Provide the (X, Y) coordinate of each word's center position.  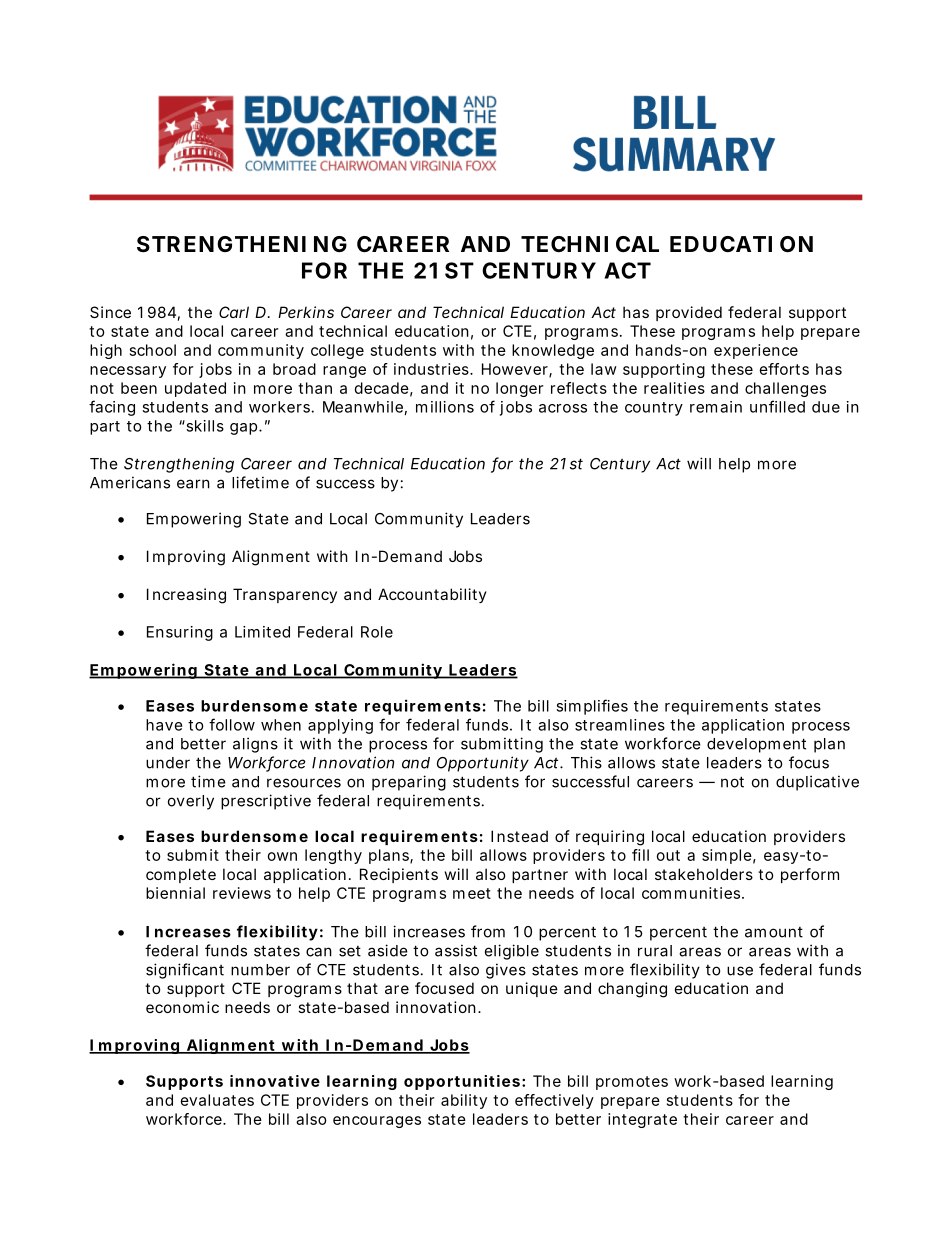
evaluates (217, 1100)
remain (716, 407)
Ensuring (180, 633)
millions (445, 407)
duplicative (817, 783)
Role (377, 632)
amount (774, 932)
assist (456, 950)
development (756, 745)
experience (756, 351)
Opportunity (483, 764)
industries (432, 369)
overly (191, 802)
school (153, 350)
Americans (130, 482)
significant (185, 971)
